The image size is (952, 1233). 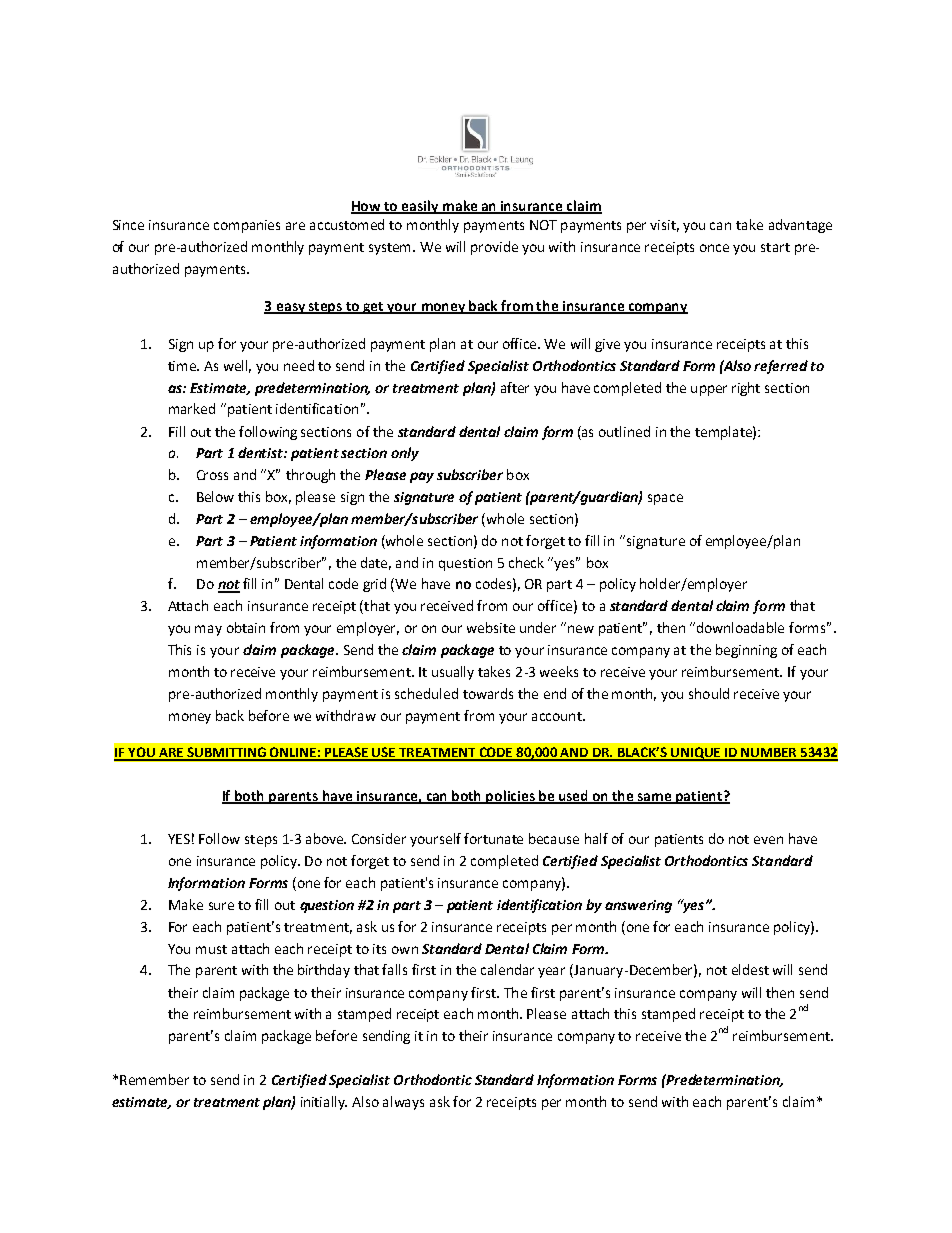 I want to click on check, so click(x=526, y=562).
